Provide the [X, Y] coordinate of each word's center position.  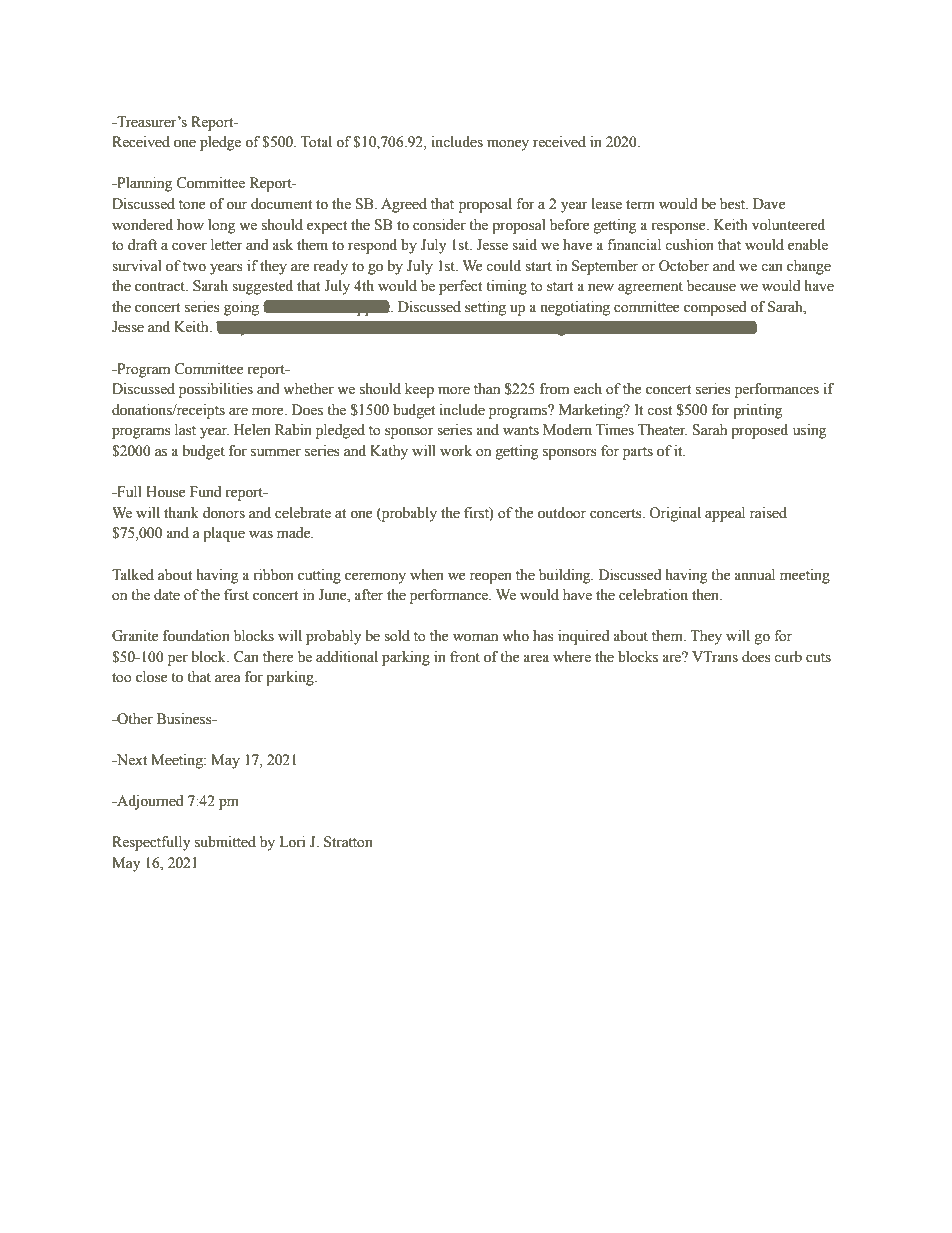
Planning [143, 184]
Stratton [348, 842]
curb [788, 657]
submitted [225, 842]
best [734, 204]
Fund [205, 492]
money [508, 145]
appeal [725, 514]
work [456, 451]
